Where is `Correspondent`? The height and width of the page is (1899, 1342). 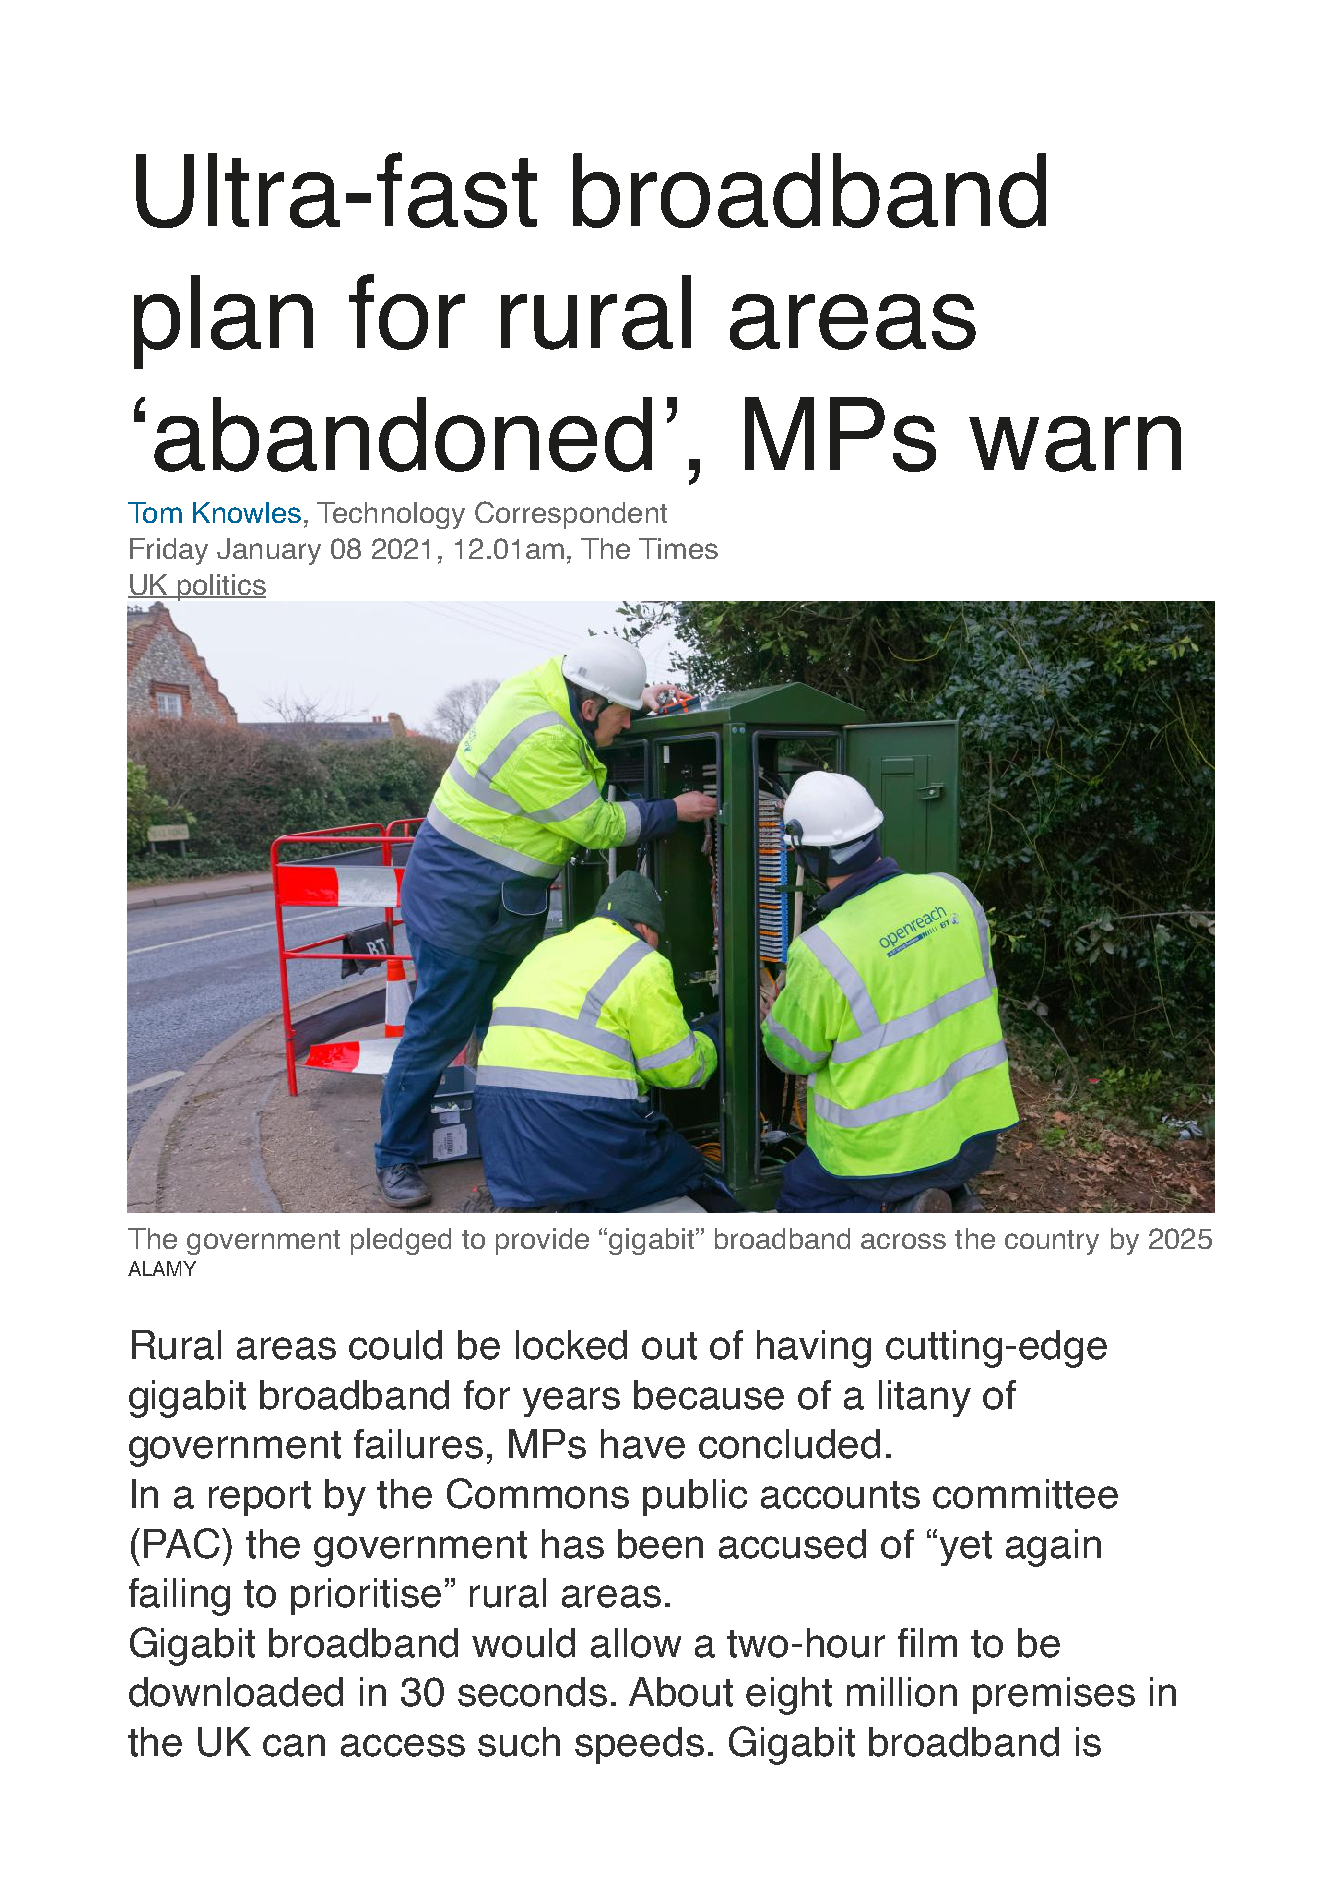 Correspondent is located at coordinates (571, 515).
